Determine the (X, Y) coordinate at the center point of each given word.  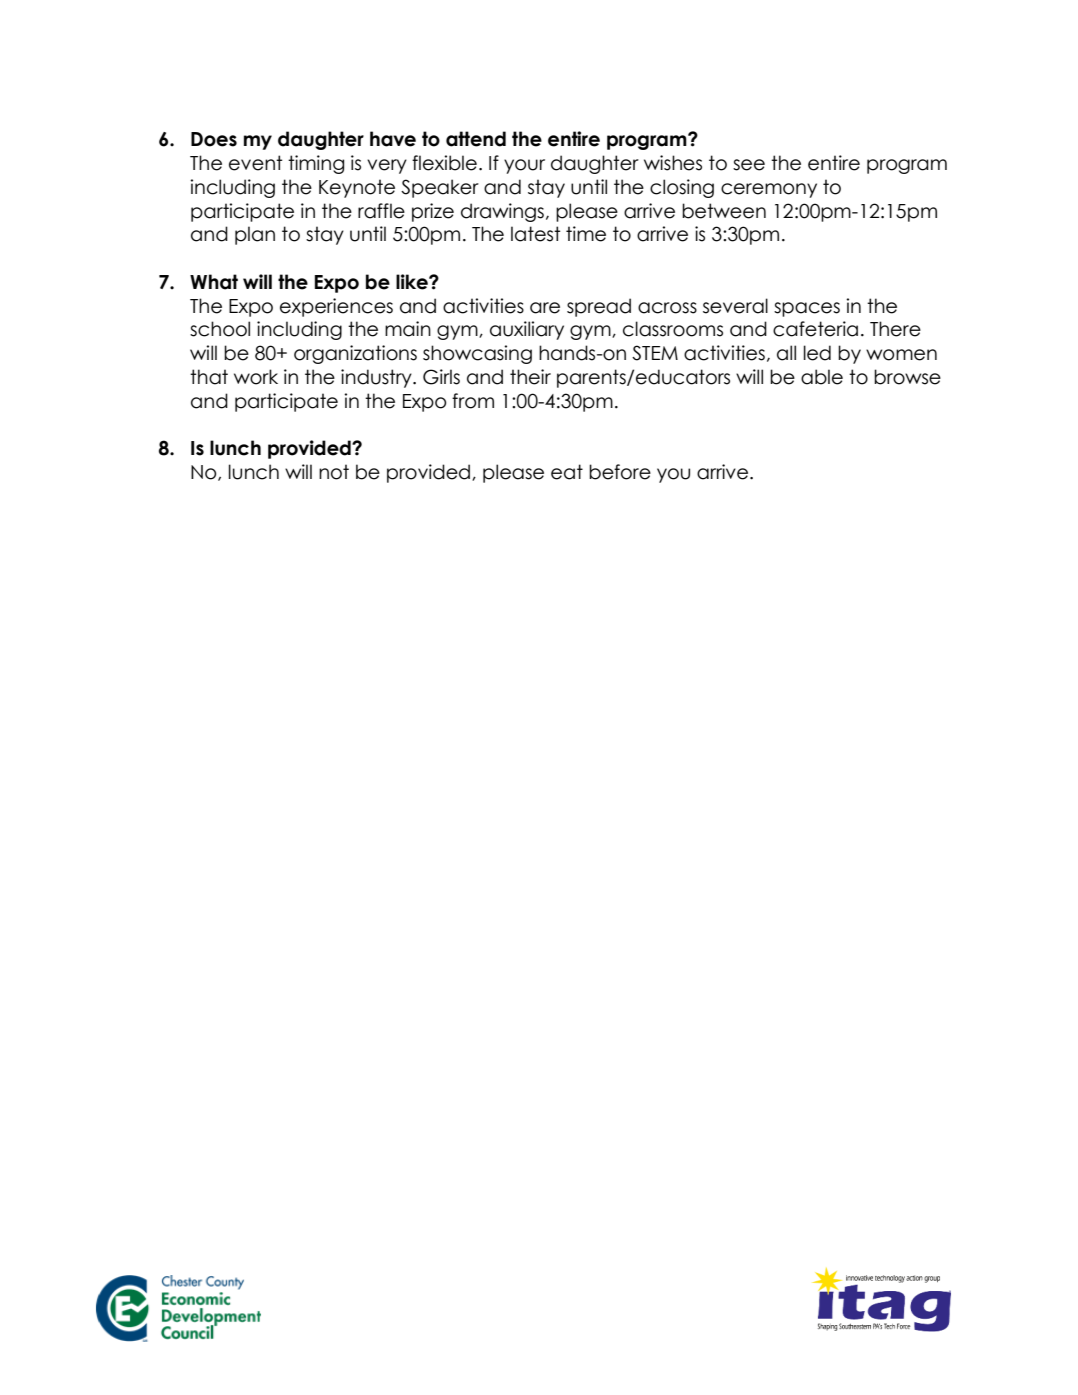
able (822, 377)
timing (316, 164)
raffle (381, 211)
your (524, 166)
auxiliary (527, 330)
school (220, 329)
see (749, 165)
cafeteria (815, 329)
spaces (807, 309)
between (724, 211)
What (214, 282)
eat (567, 472)
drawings (502, 212)
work (256, 377)
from (473, 401)
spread (599, 307)
